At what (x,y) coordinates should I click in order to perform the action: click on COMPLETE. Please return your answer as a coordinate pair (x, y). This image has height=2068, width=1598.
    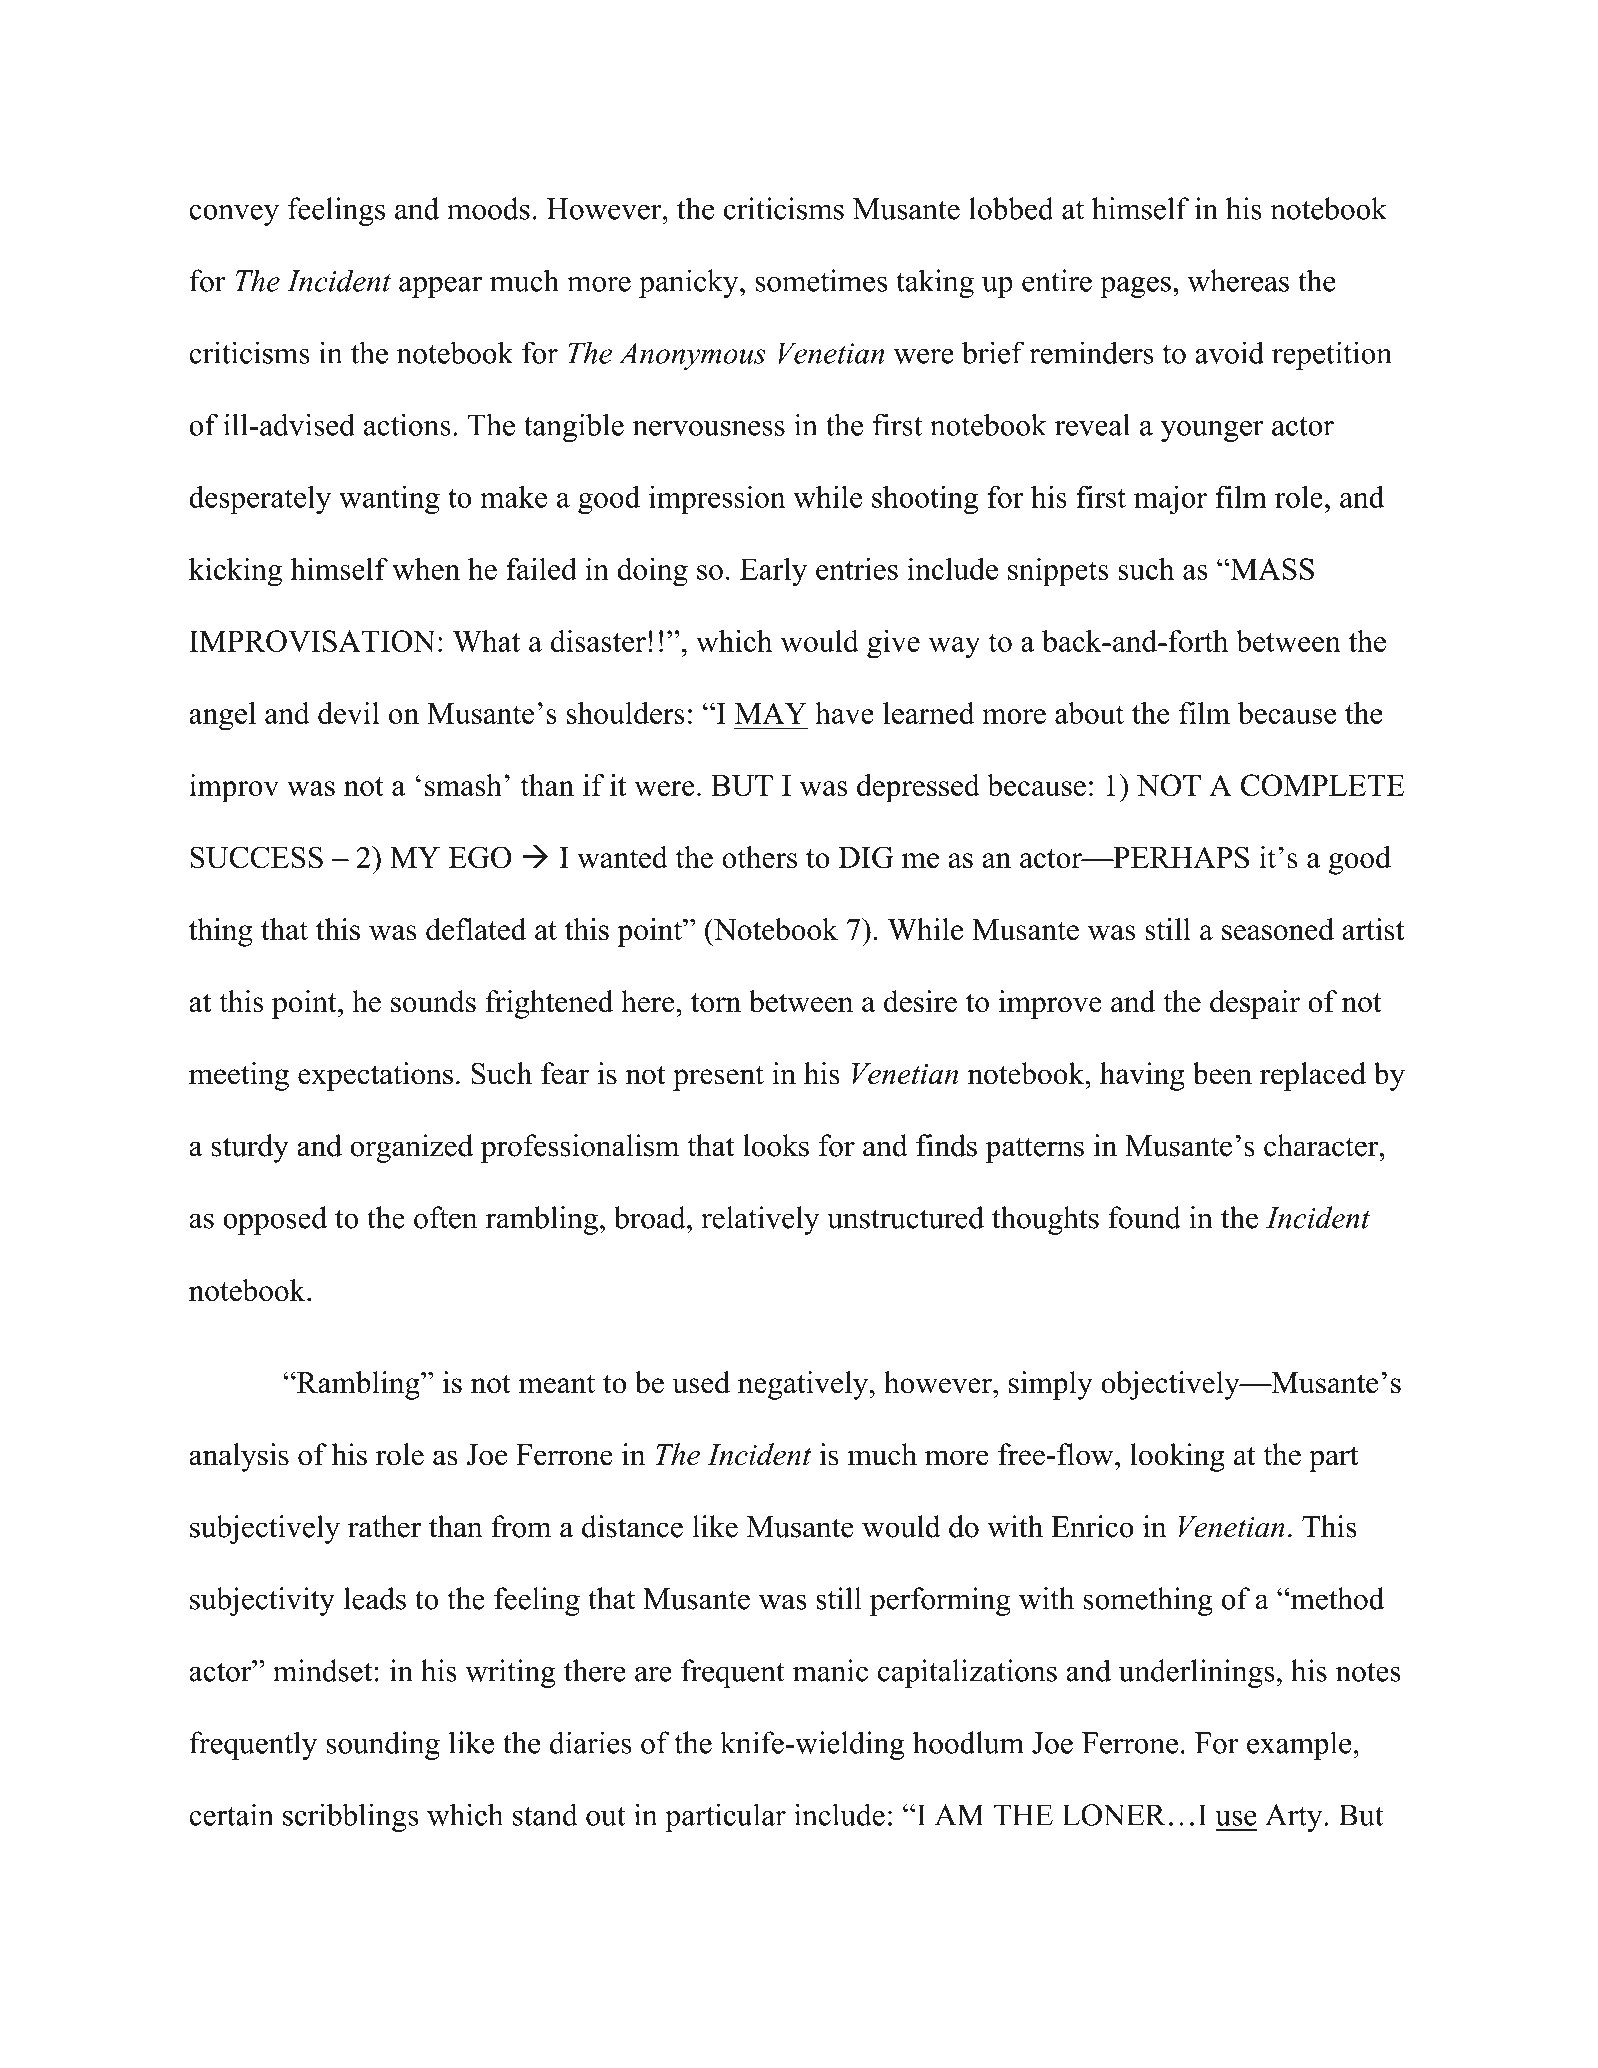
    Looking at the image, I should click on (1322, 785).
